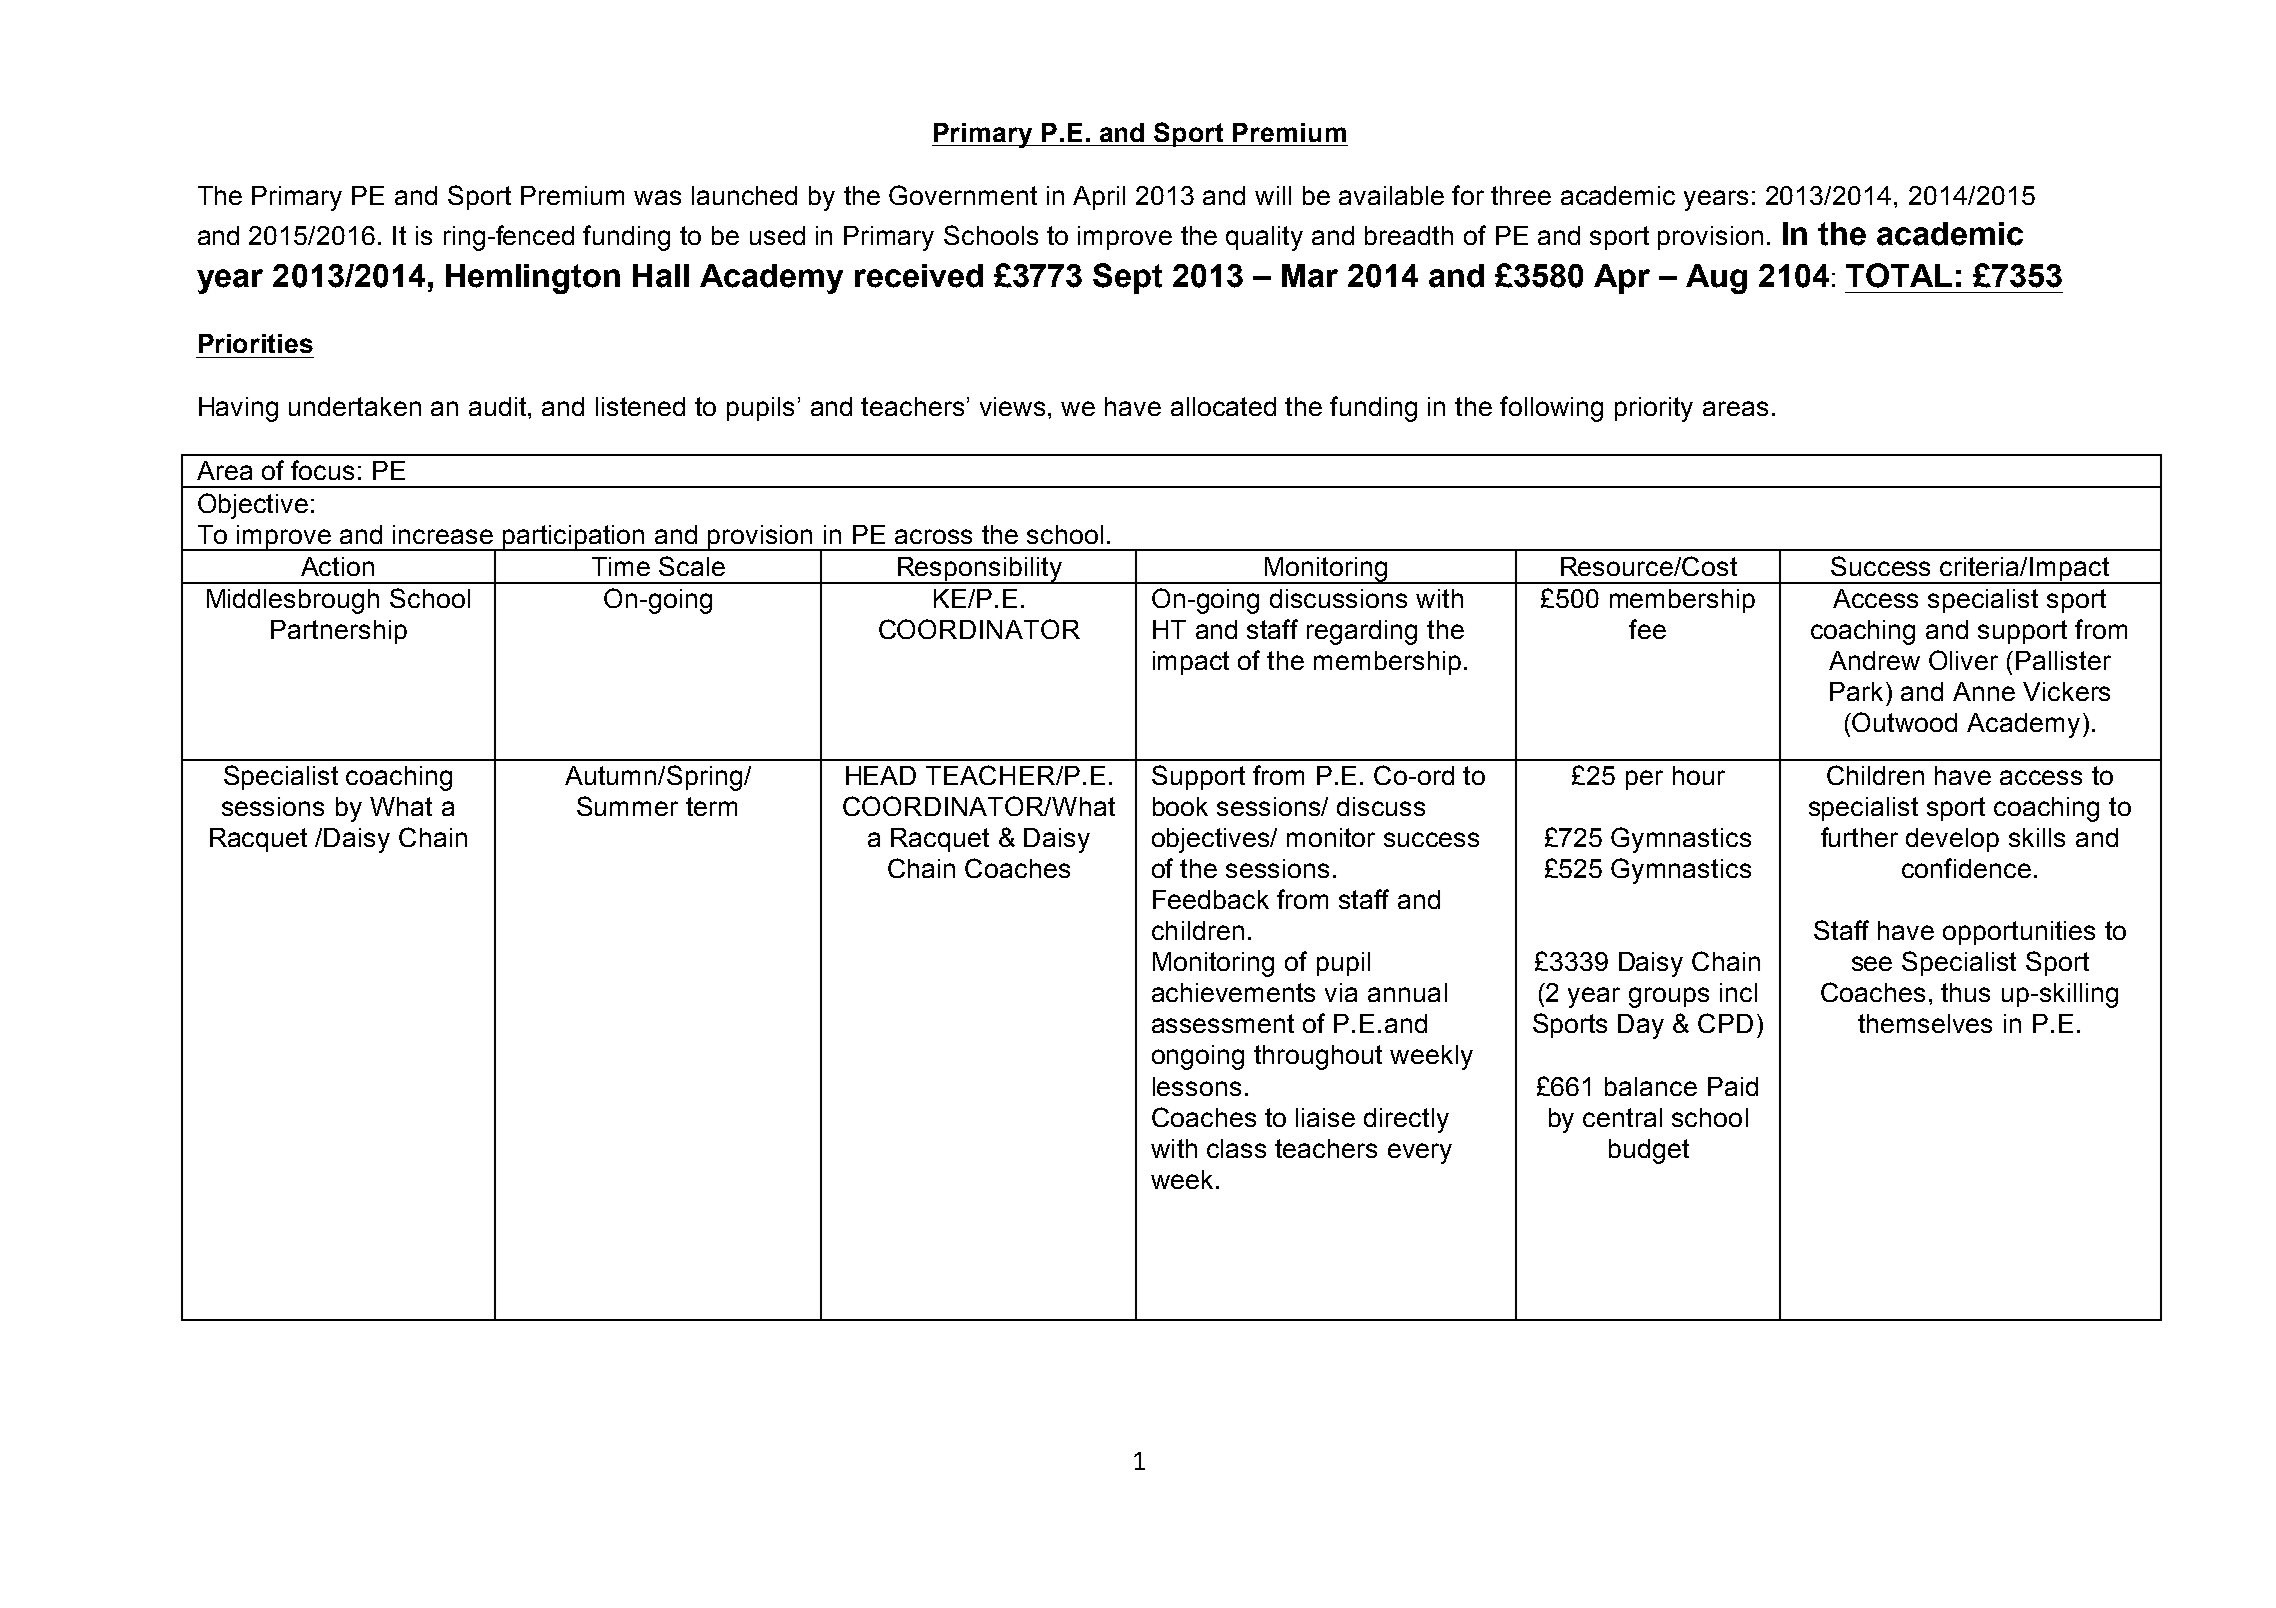 This screenshot has height=1608, width=2276. What do you see at coordinates (657, 197) in the screenshot?
I see `was` at bounding box center [657, 197].
